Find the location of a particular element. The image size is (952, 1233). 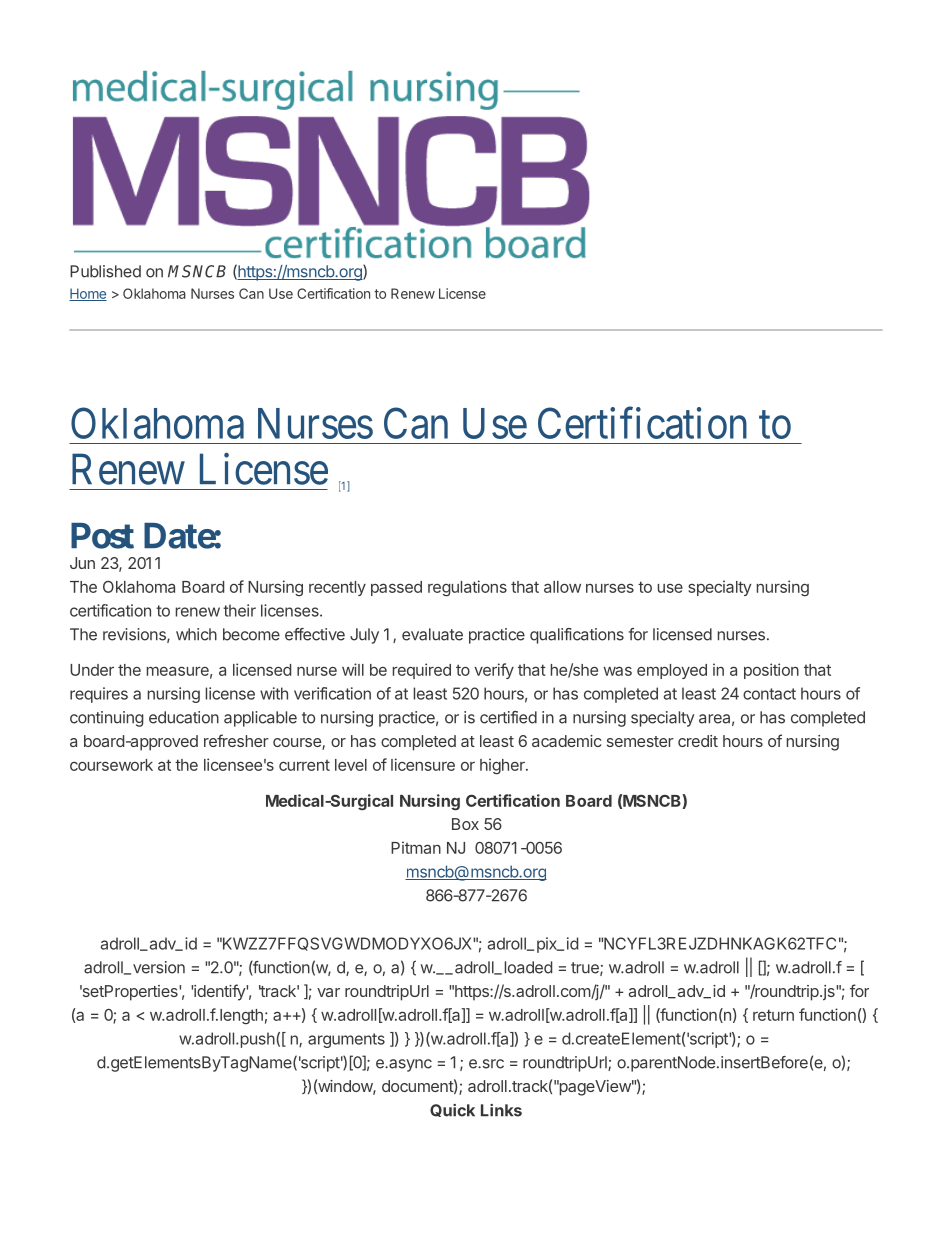

licensure is located at coordinates (423, 764).
